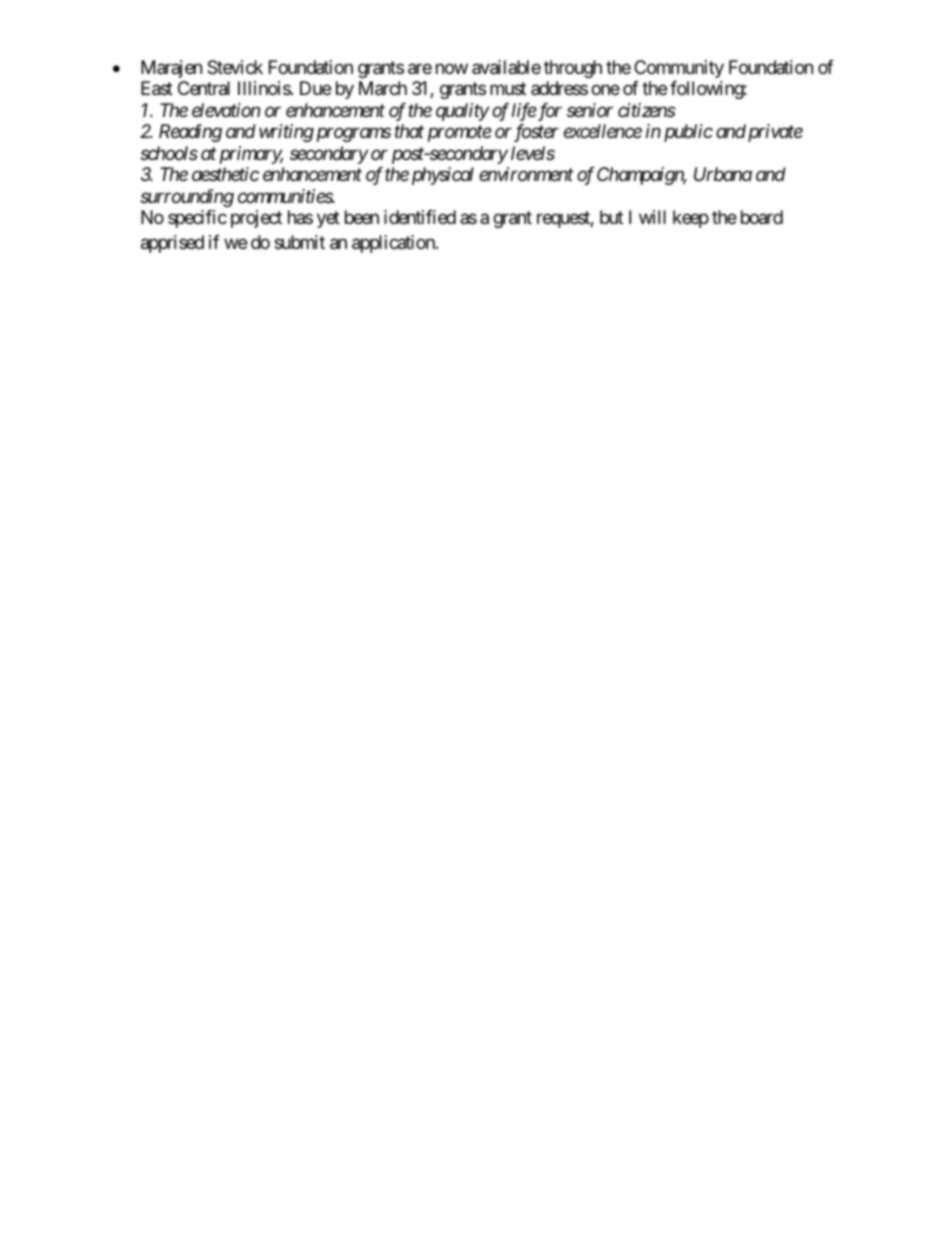 The width and height of the screenshot is (952, 1233). What do you see at coordinates (679, 69) in the screenshot?
I see `Community` at bounding box center [679, 69].
